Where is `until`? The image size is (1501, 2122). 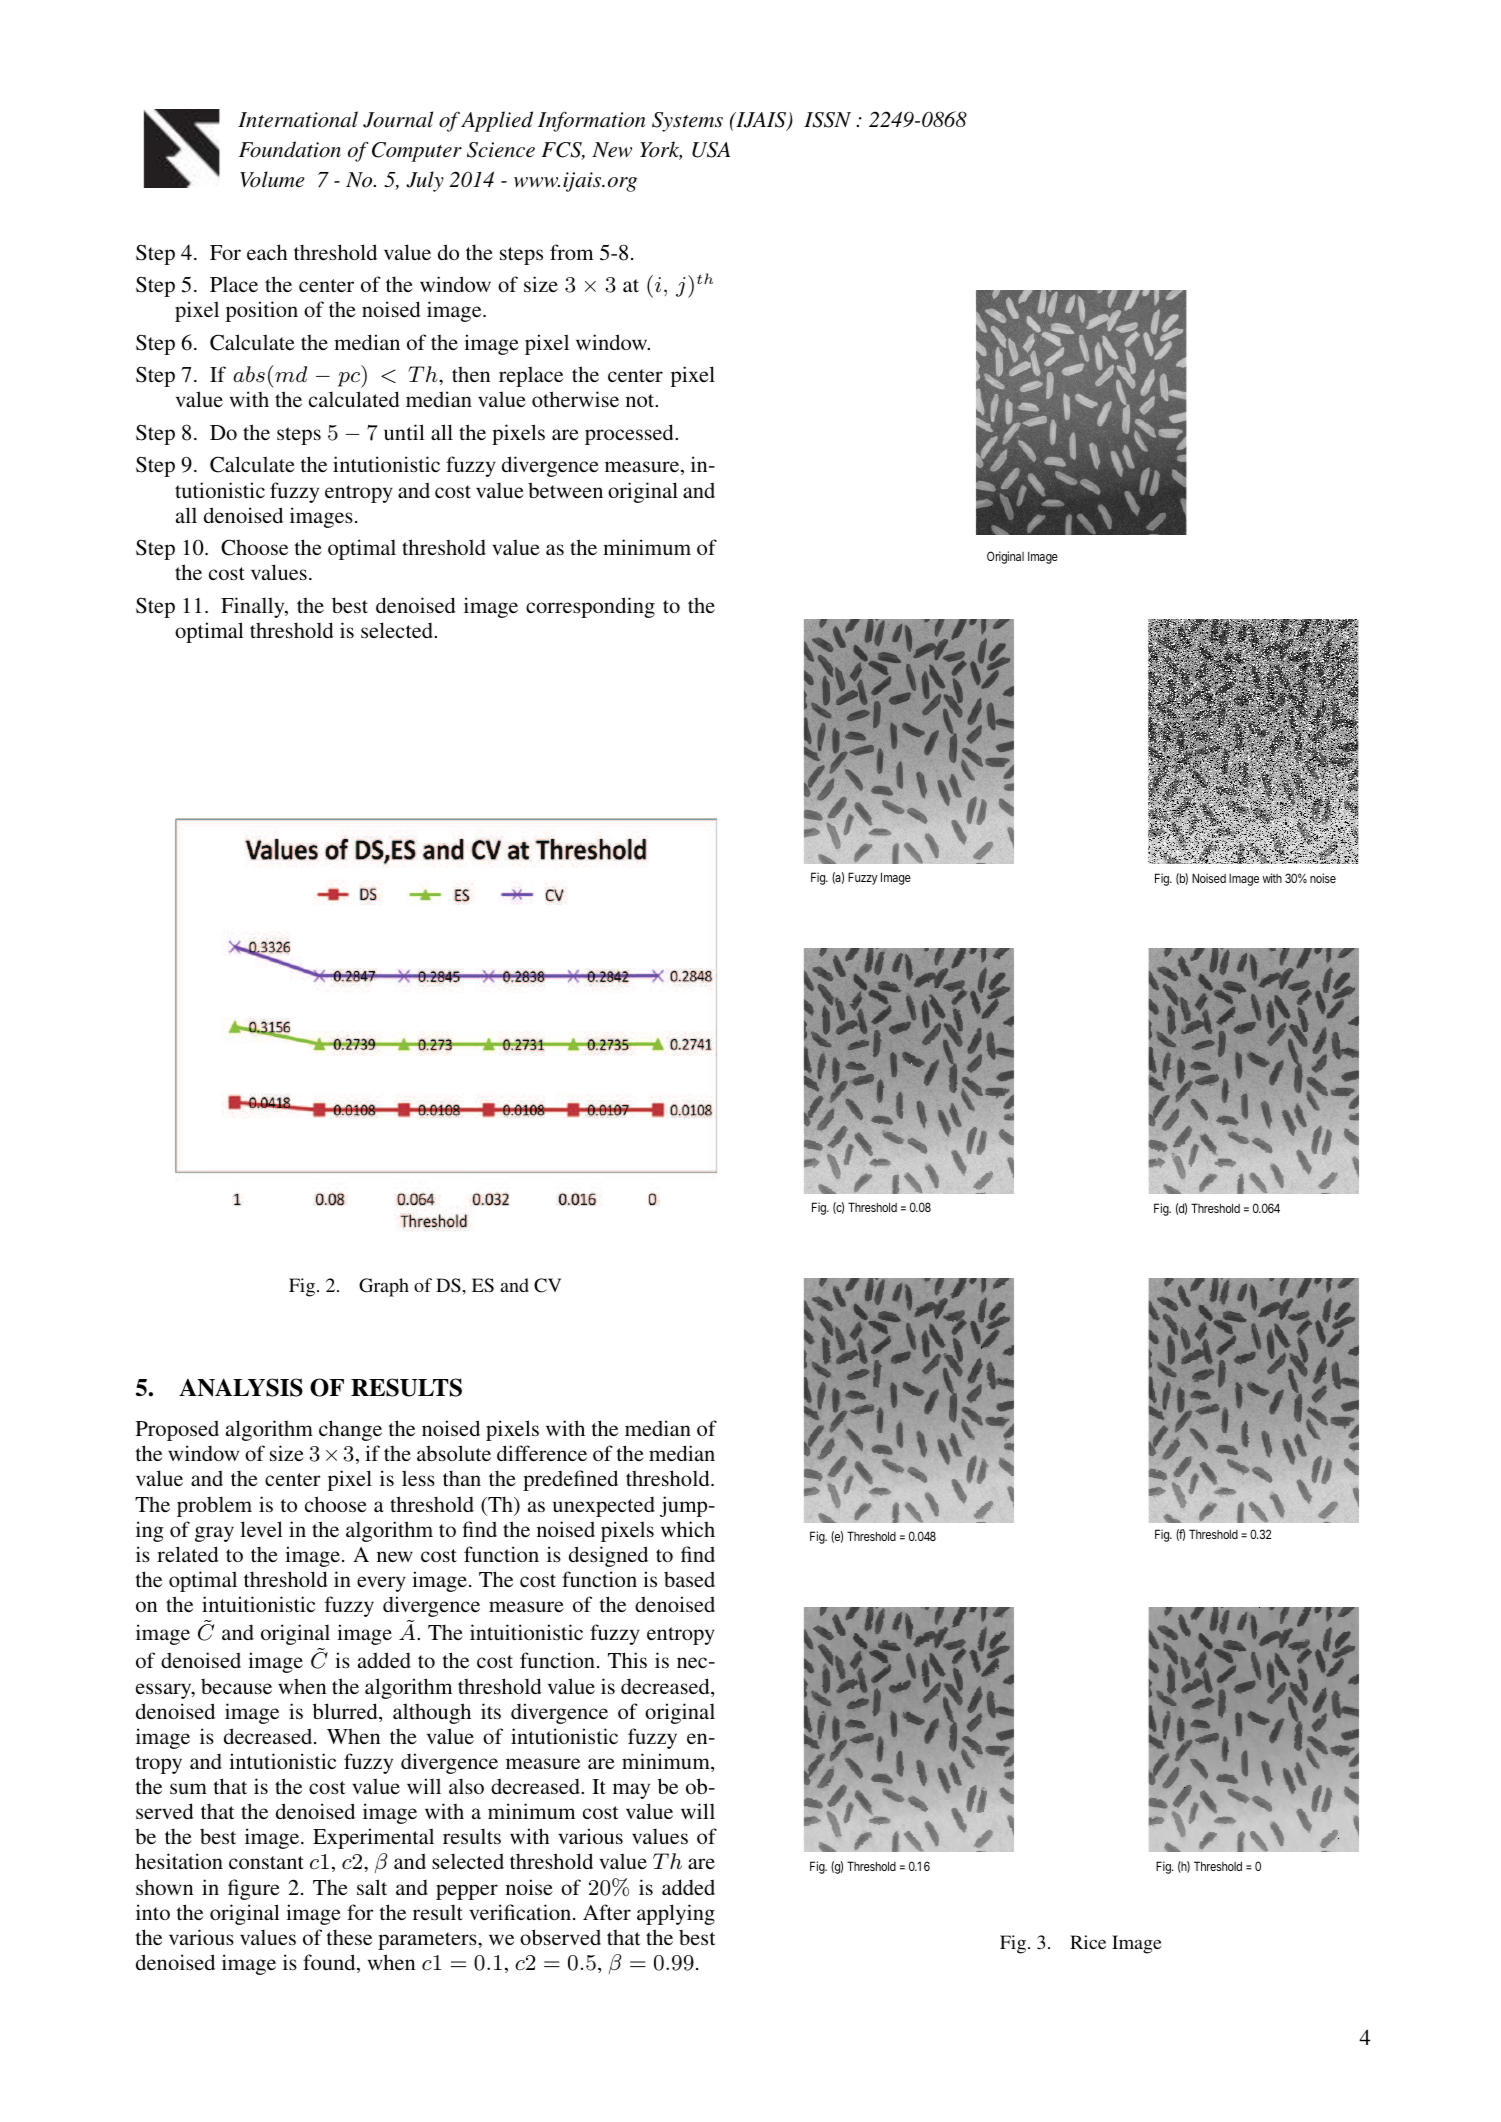
until is located at coordinates (404, 432).
